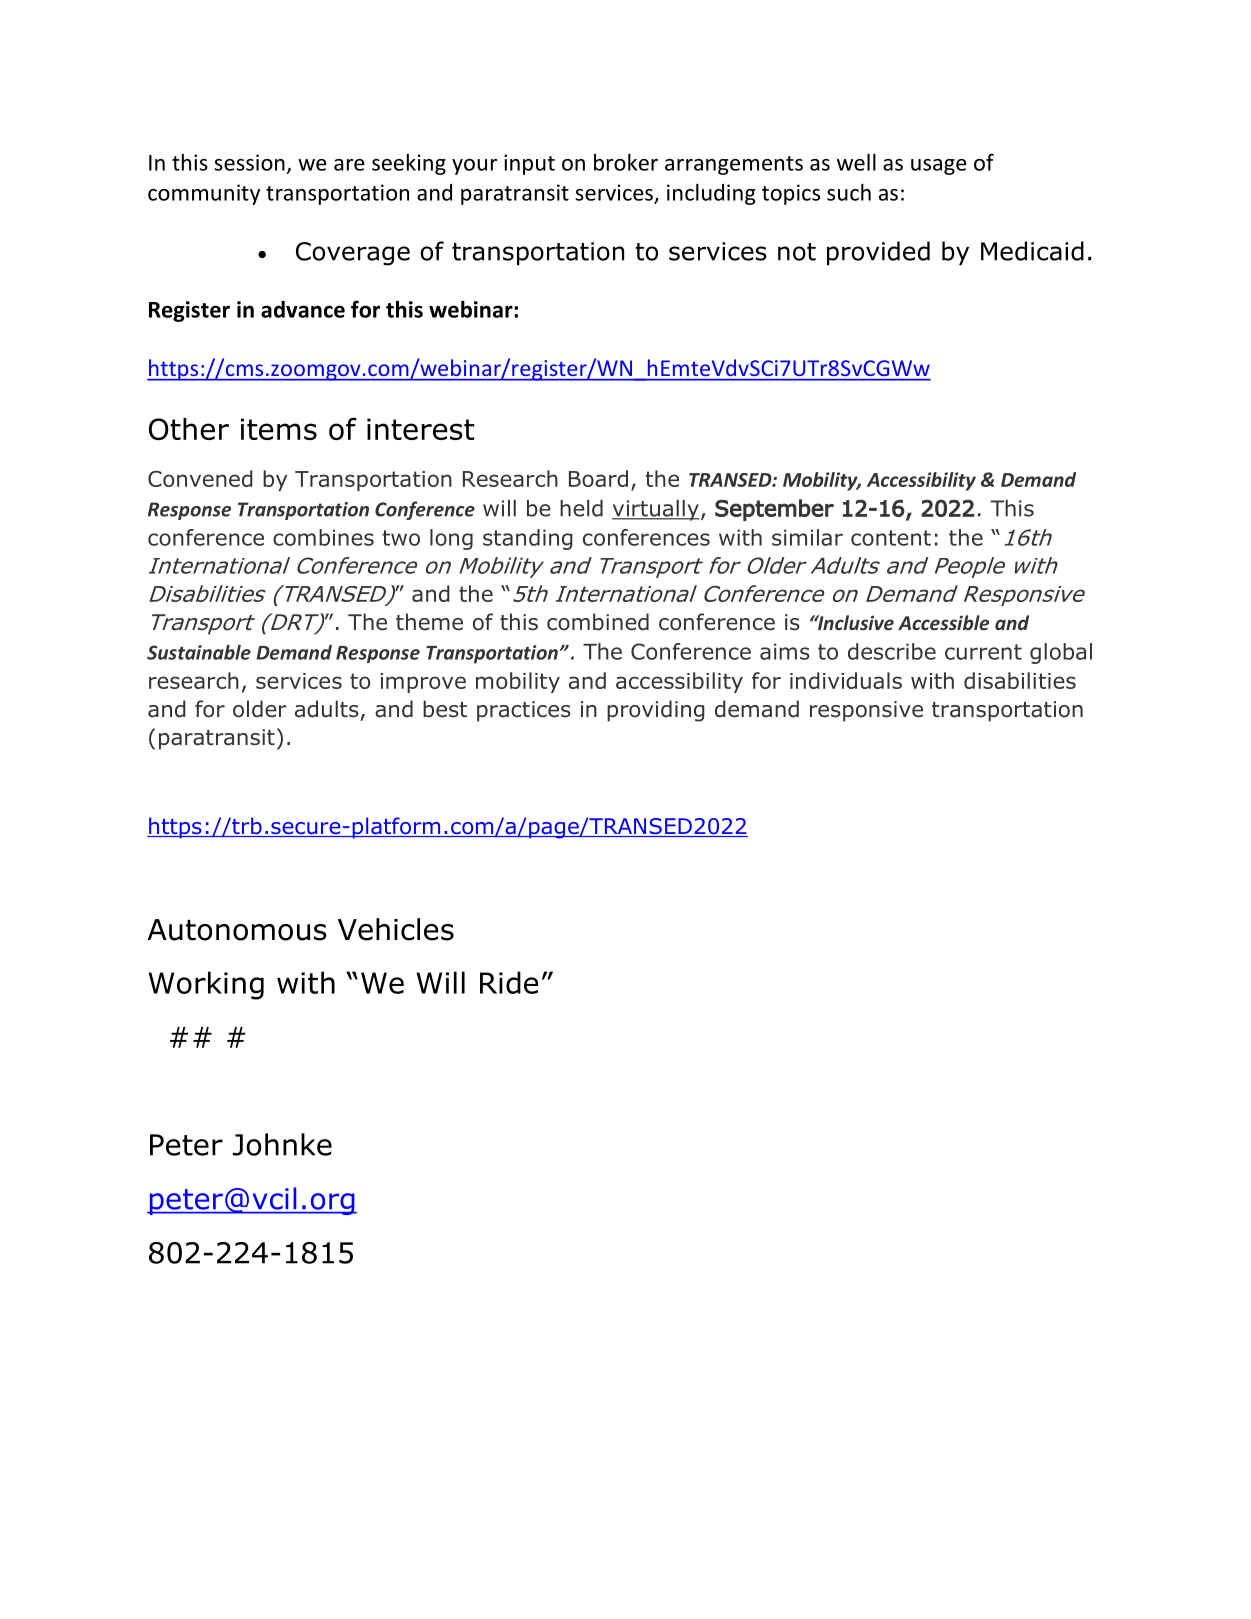 The width and height of the document is (1251, 1619). Describe the element at coordinates (626, 162) in the document. I see `broker` at that location.
